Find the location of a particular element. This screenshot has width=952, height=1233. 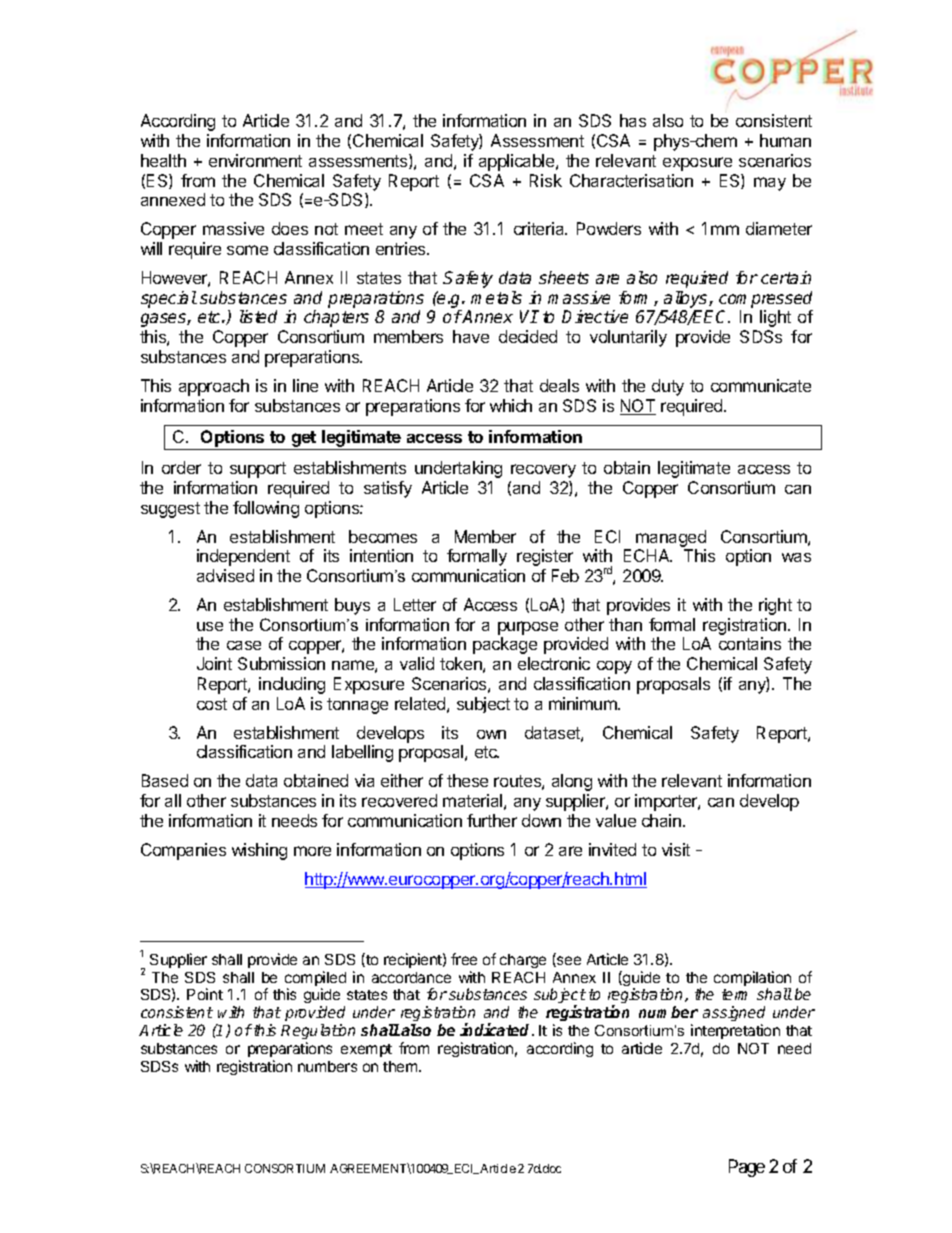

Regulation is located at coordinates (318, 1031).
